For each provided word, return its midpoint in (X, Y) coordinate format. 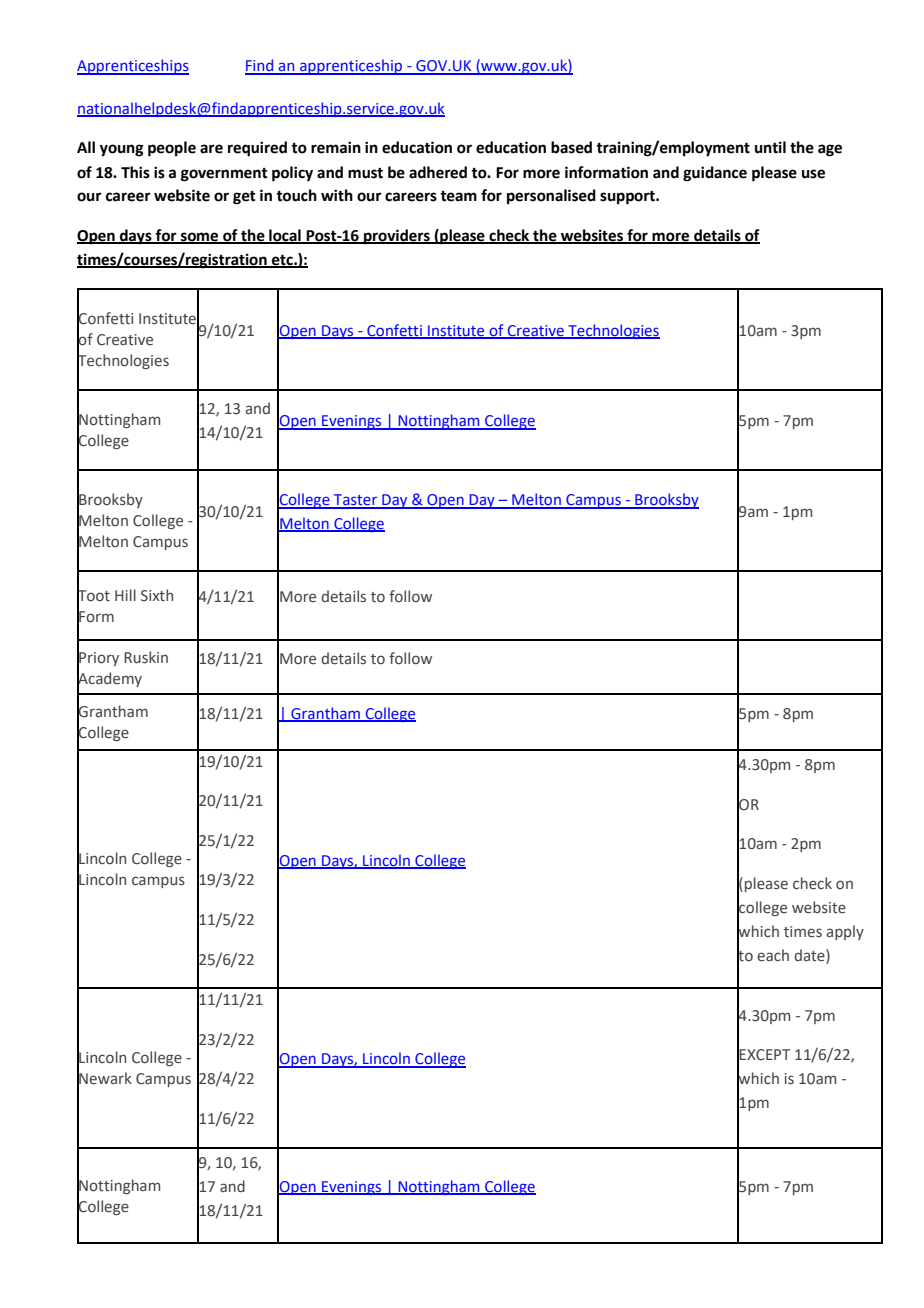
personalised (551, 197)
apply (845, 932)
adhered (438, 172)
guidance (715, 174)
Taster (356, 501)
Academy (109, 679)
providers (397, 237)
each (773, 955)
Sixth (157, 595)
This (135, 172)
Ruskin (146, 657)
